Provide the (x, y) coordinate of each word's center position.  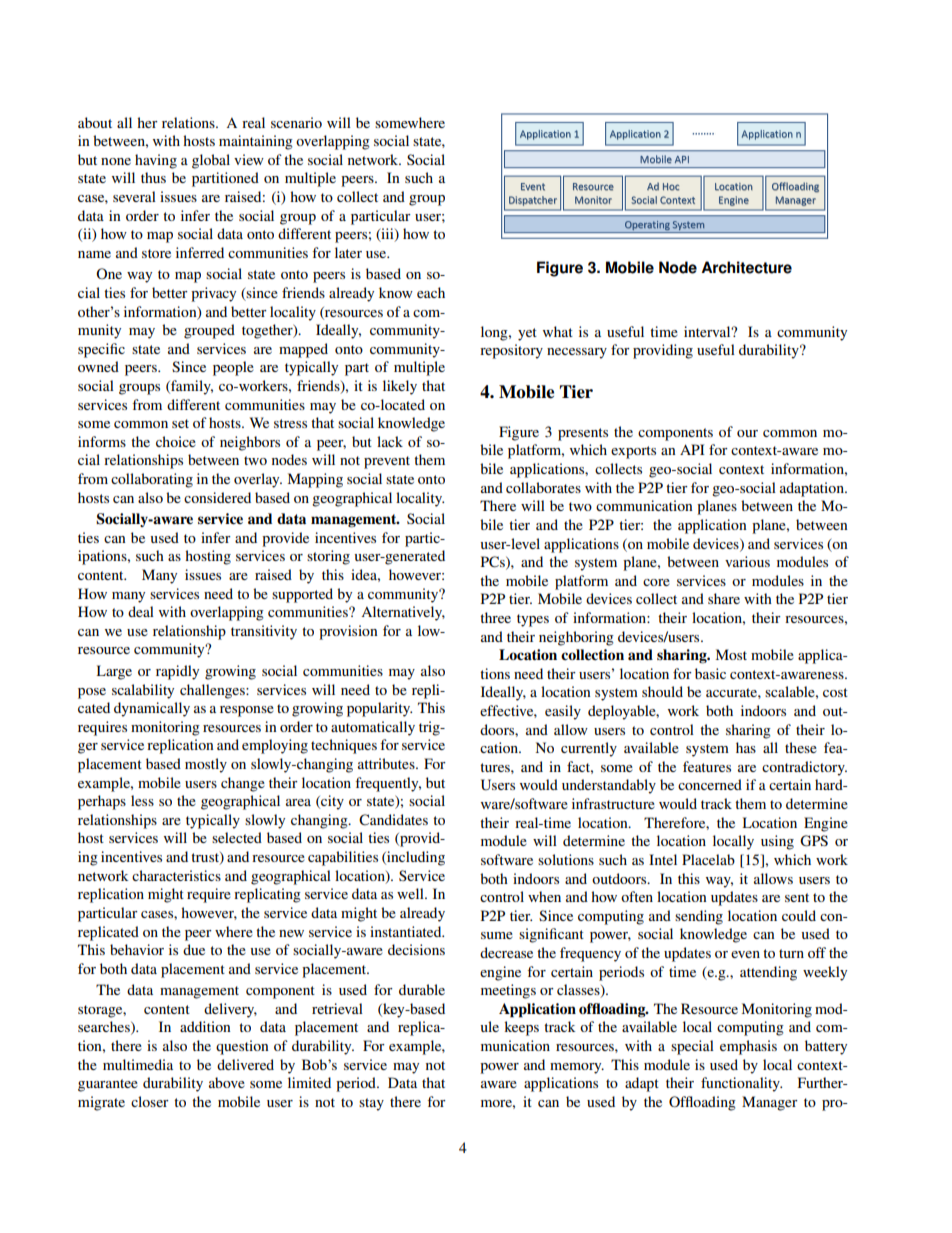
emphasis (748, 1047)
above (227, 1082)
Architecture (746, 267)
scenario (296, 122)
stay (371, 1104)
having (156, 161)
